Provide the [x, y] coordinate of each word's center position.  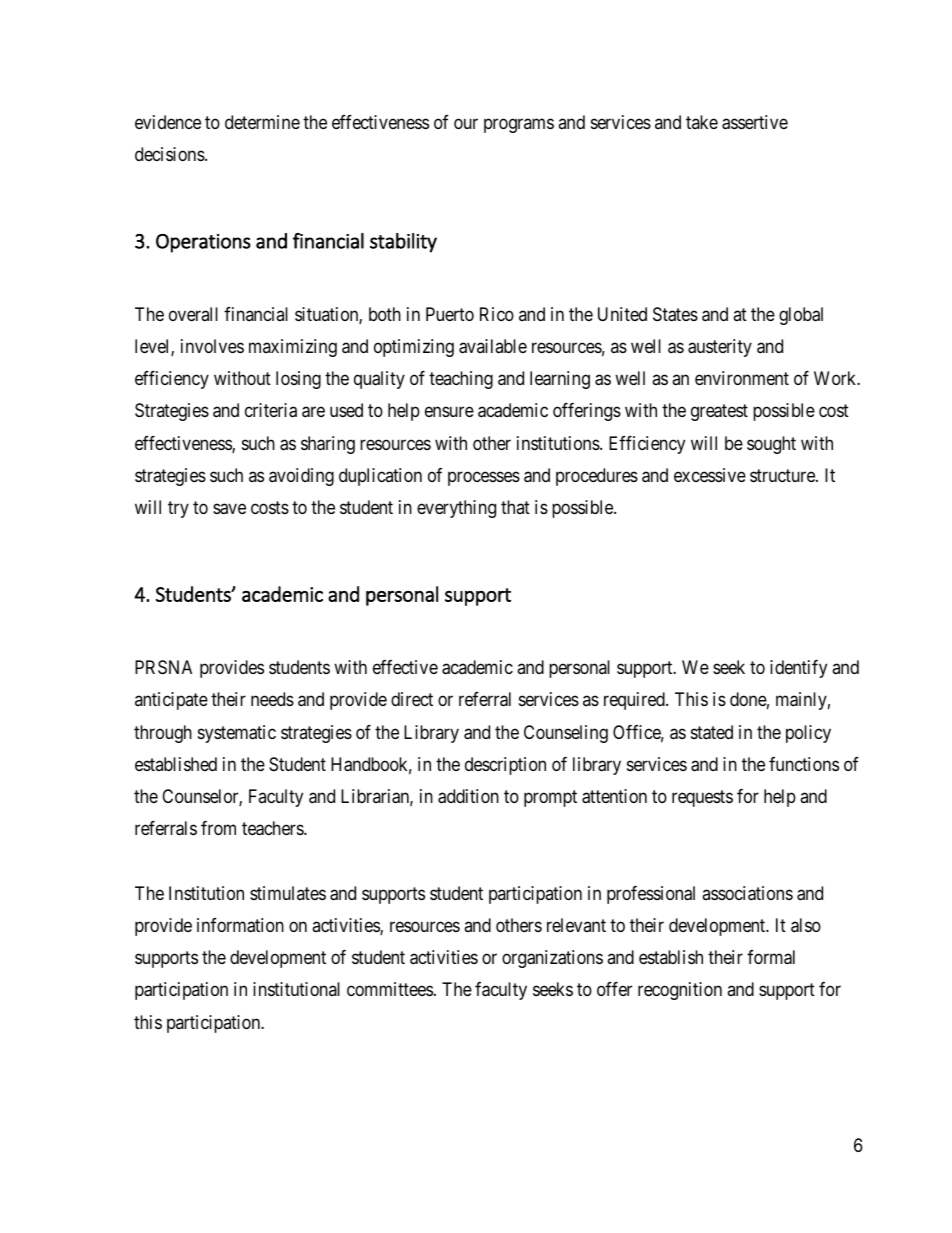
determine [262, 122]
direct [412, 699]
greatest [719, 413]
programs [519, 125]
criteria [271, 410]
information [240, 925]
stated [712, 732]
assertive [755, 122]
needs [272, 699]
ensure [449, 412]
